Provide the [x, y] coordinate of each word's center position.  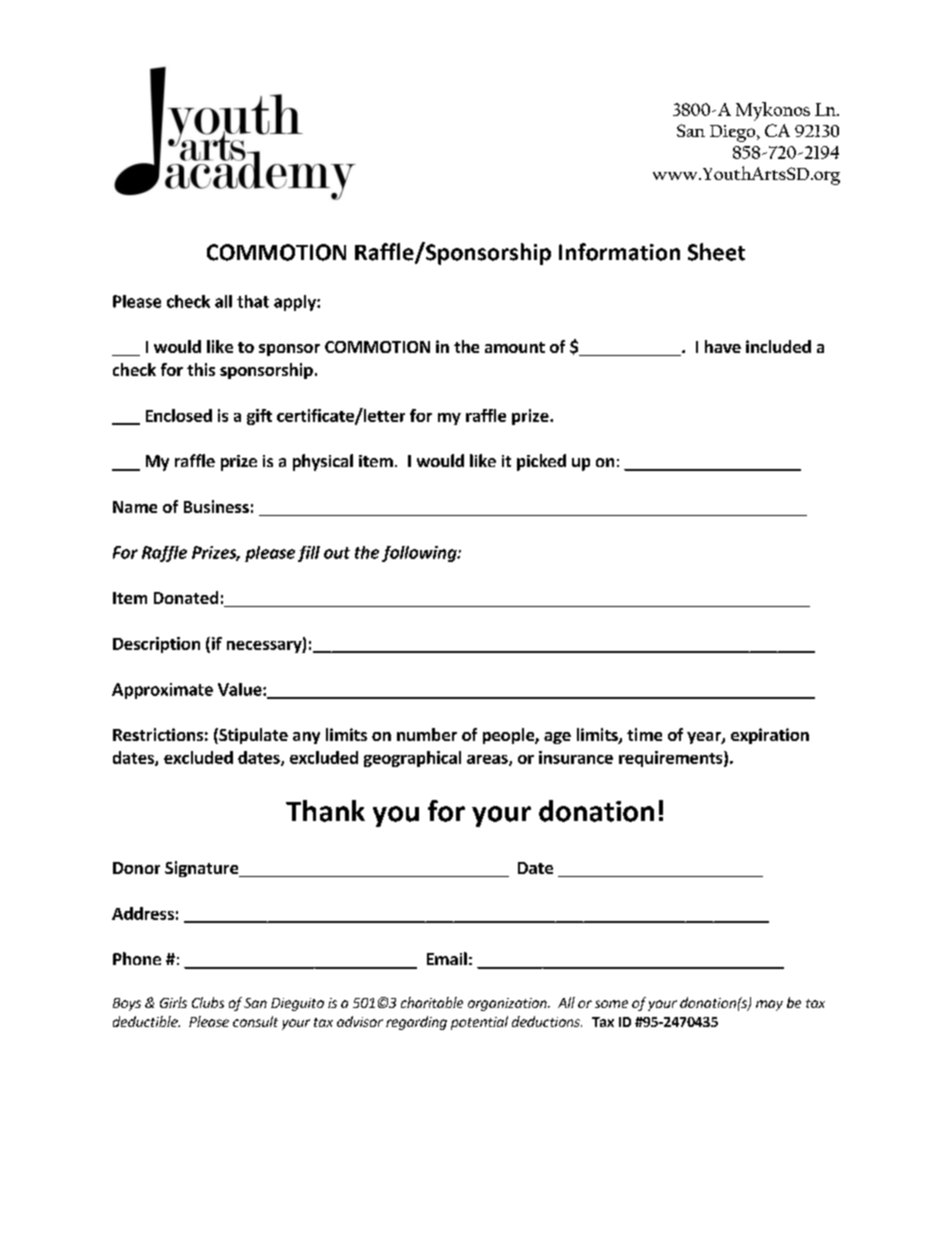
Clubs [208, 1002]
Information [619, 252]
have [723, 346]
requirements [672, 759]
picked [541, 462]
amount [515, 347]
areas [488, 760]
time [644, 734]
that [253, 301]
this [201, 369]
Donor [136, 868]
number [427, 734]
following [420, 554]
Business [216, 506]
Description [156, 645]
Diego [734, 133]
